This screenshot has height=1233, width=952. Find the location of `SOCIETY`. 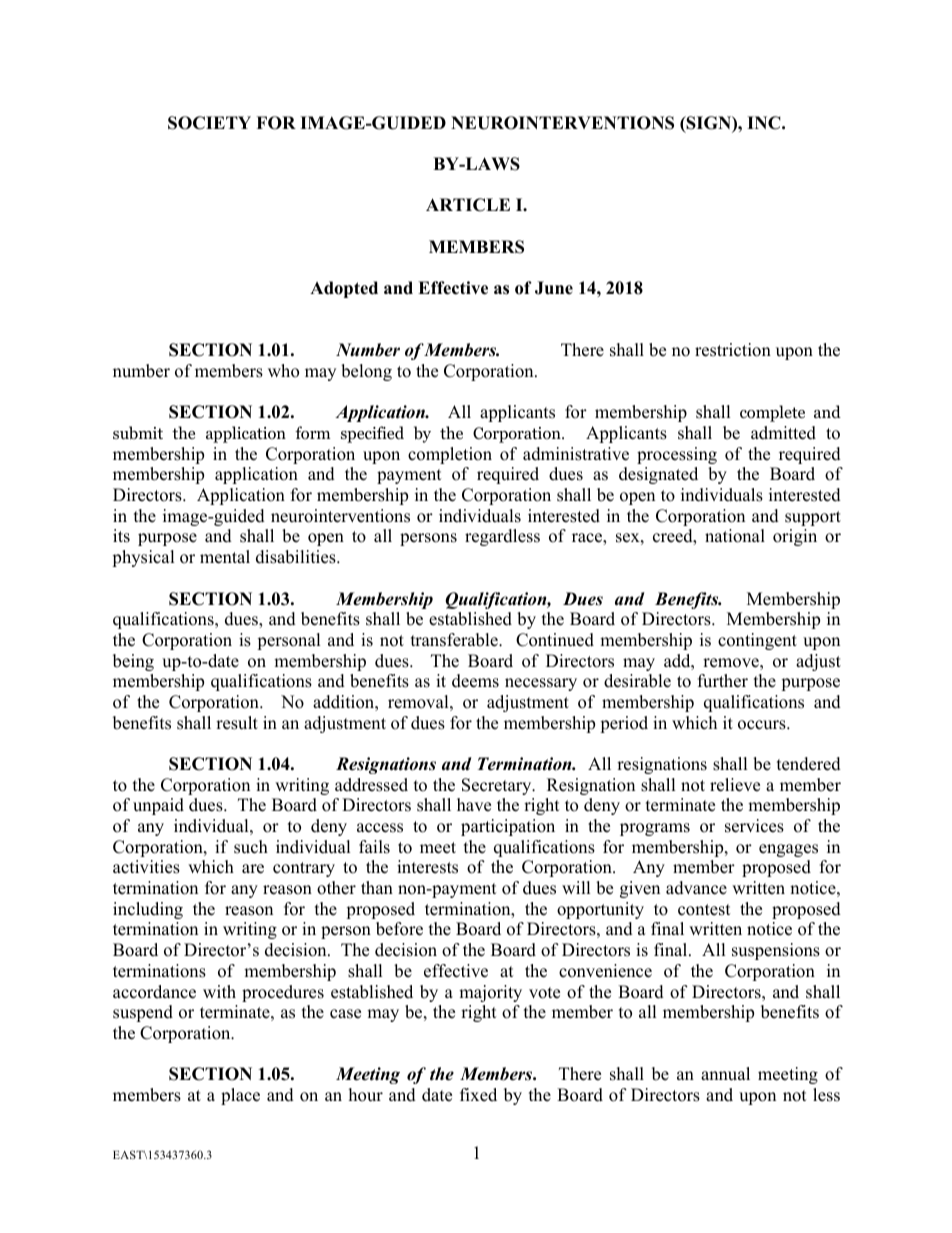

SOCIETY is located at coordinates (209, 123).
